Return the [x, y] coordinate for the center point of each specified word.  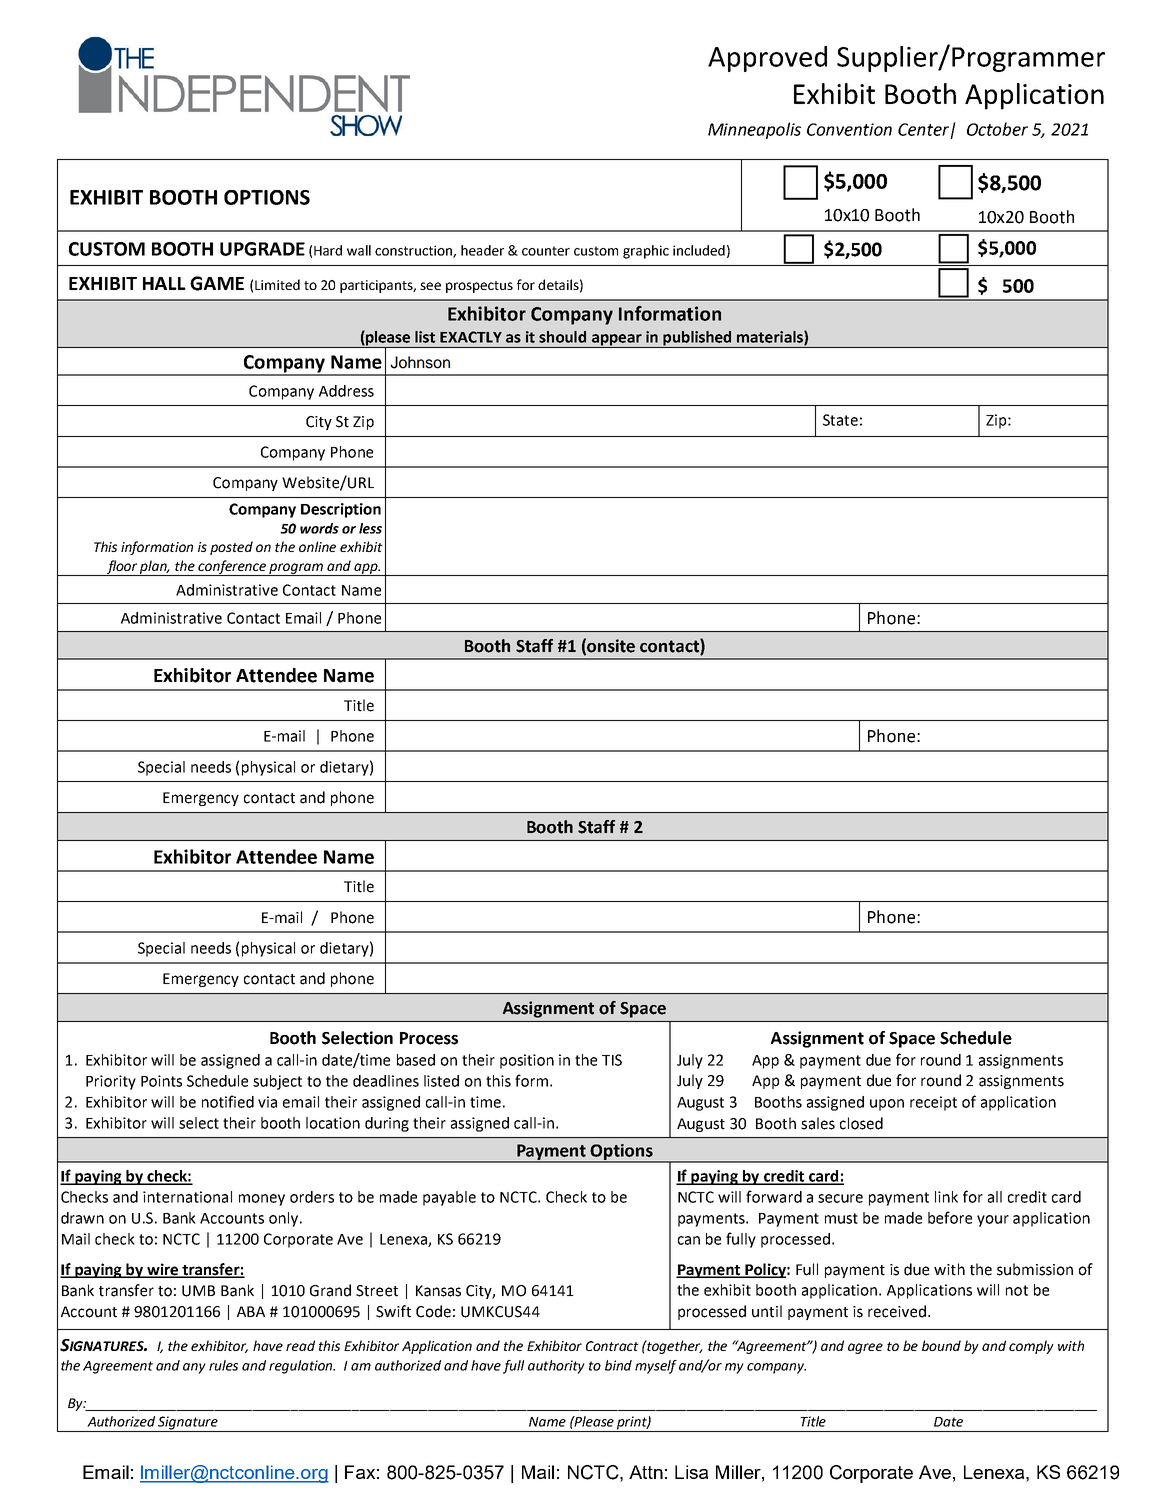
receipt [933, 1103]
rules [223, 1365]
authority [556, 1367]
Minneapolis [754, 130]
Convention [849, 129]
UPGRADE [262, 249]
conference [233, 568]
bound [941, 1345]
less [370, 528]
